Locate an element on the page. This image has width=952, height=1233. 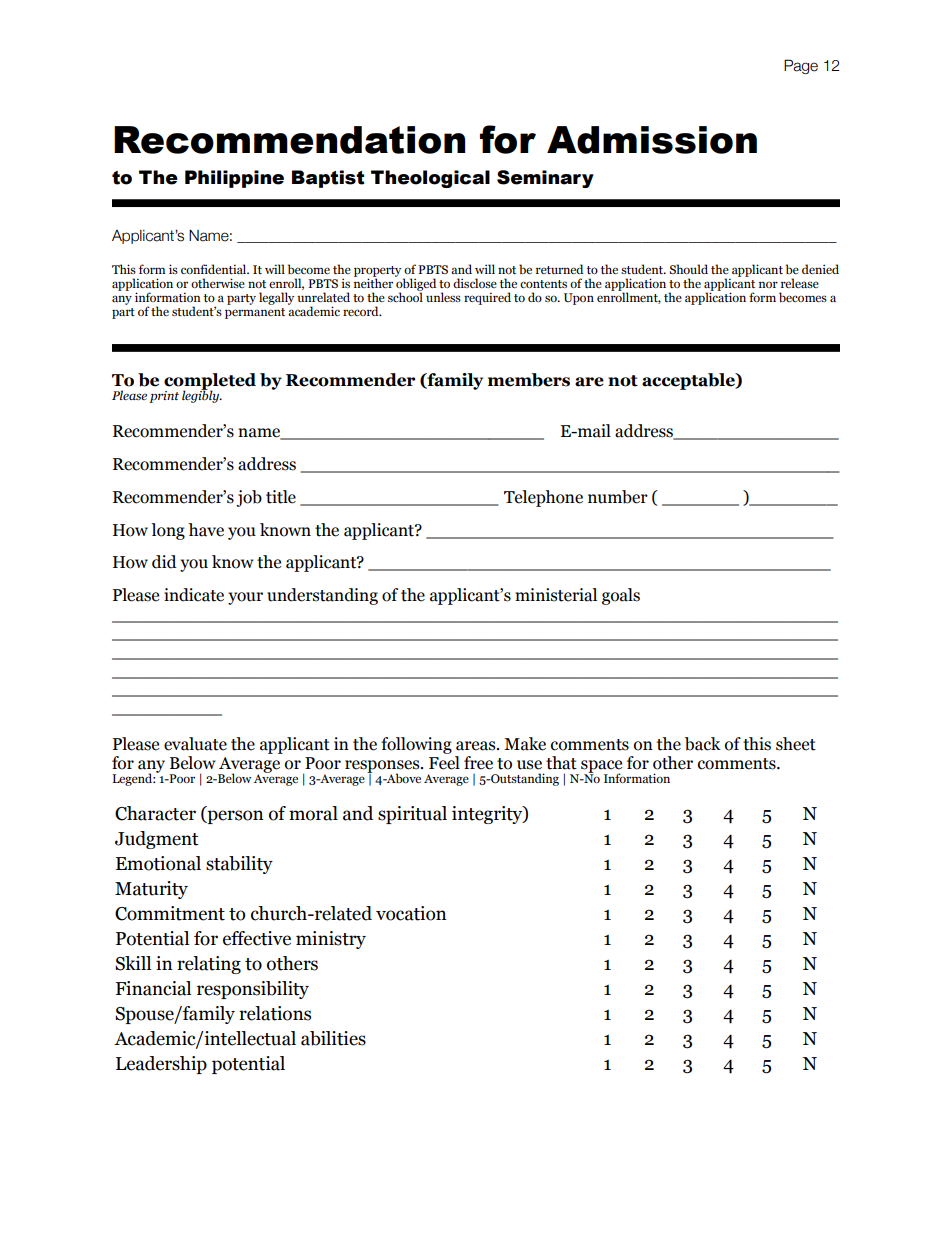
Page is located at coordinates (801, 66).
